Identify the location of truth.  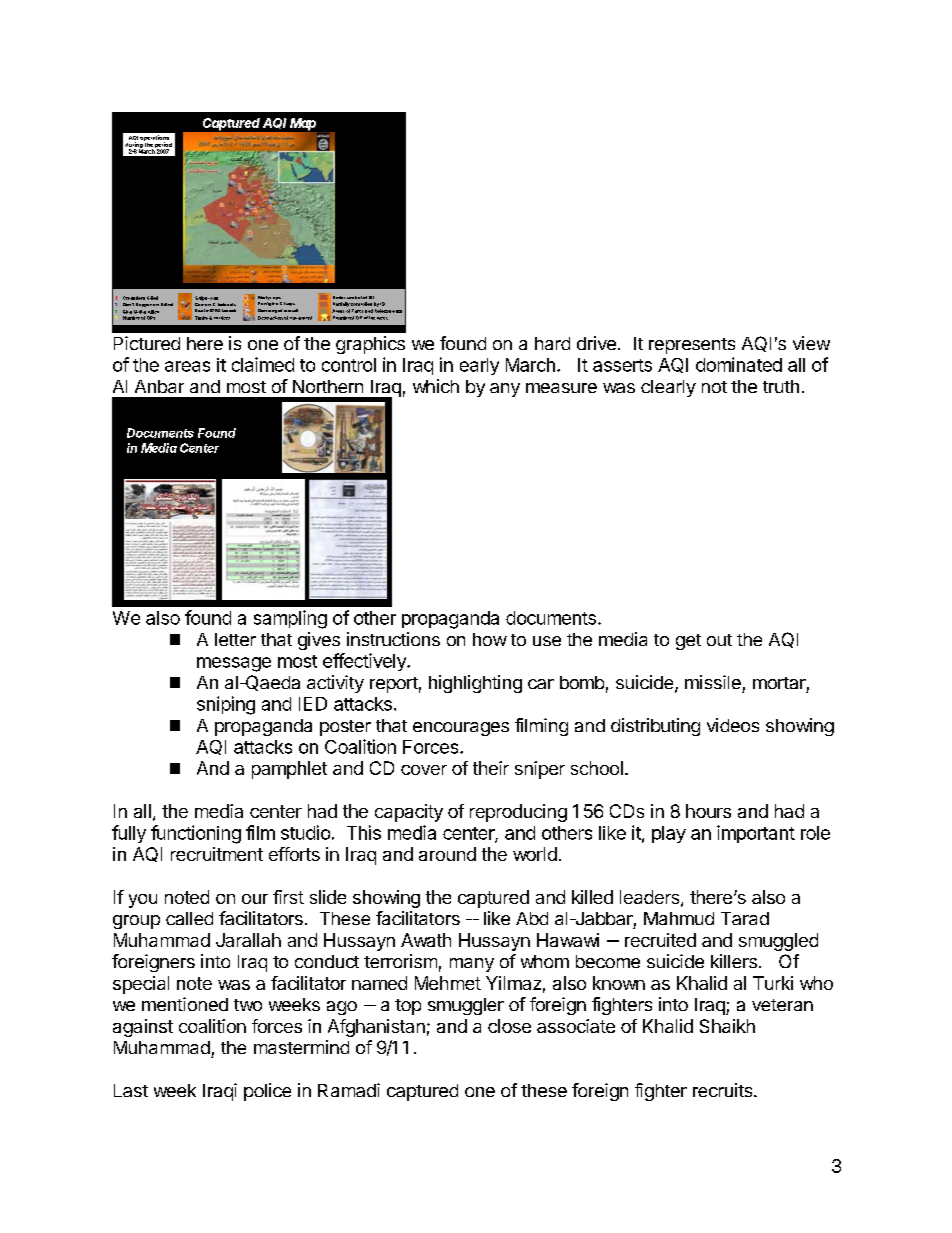
(781, 386).
